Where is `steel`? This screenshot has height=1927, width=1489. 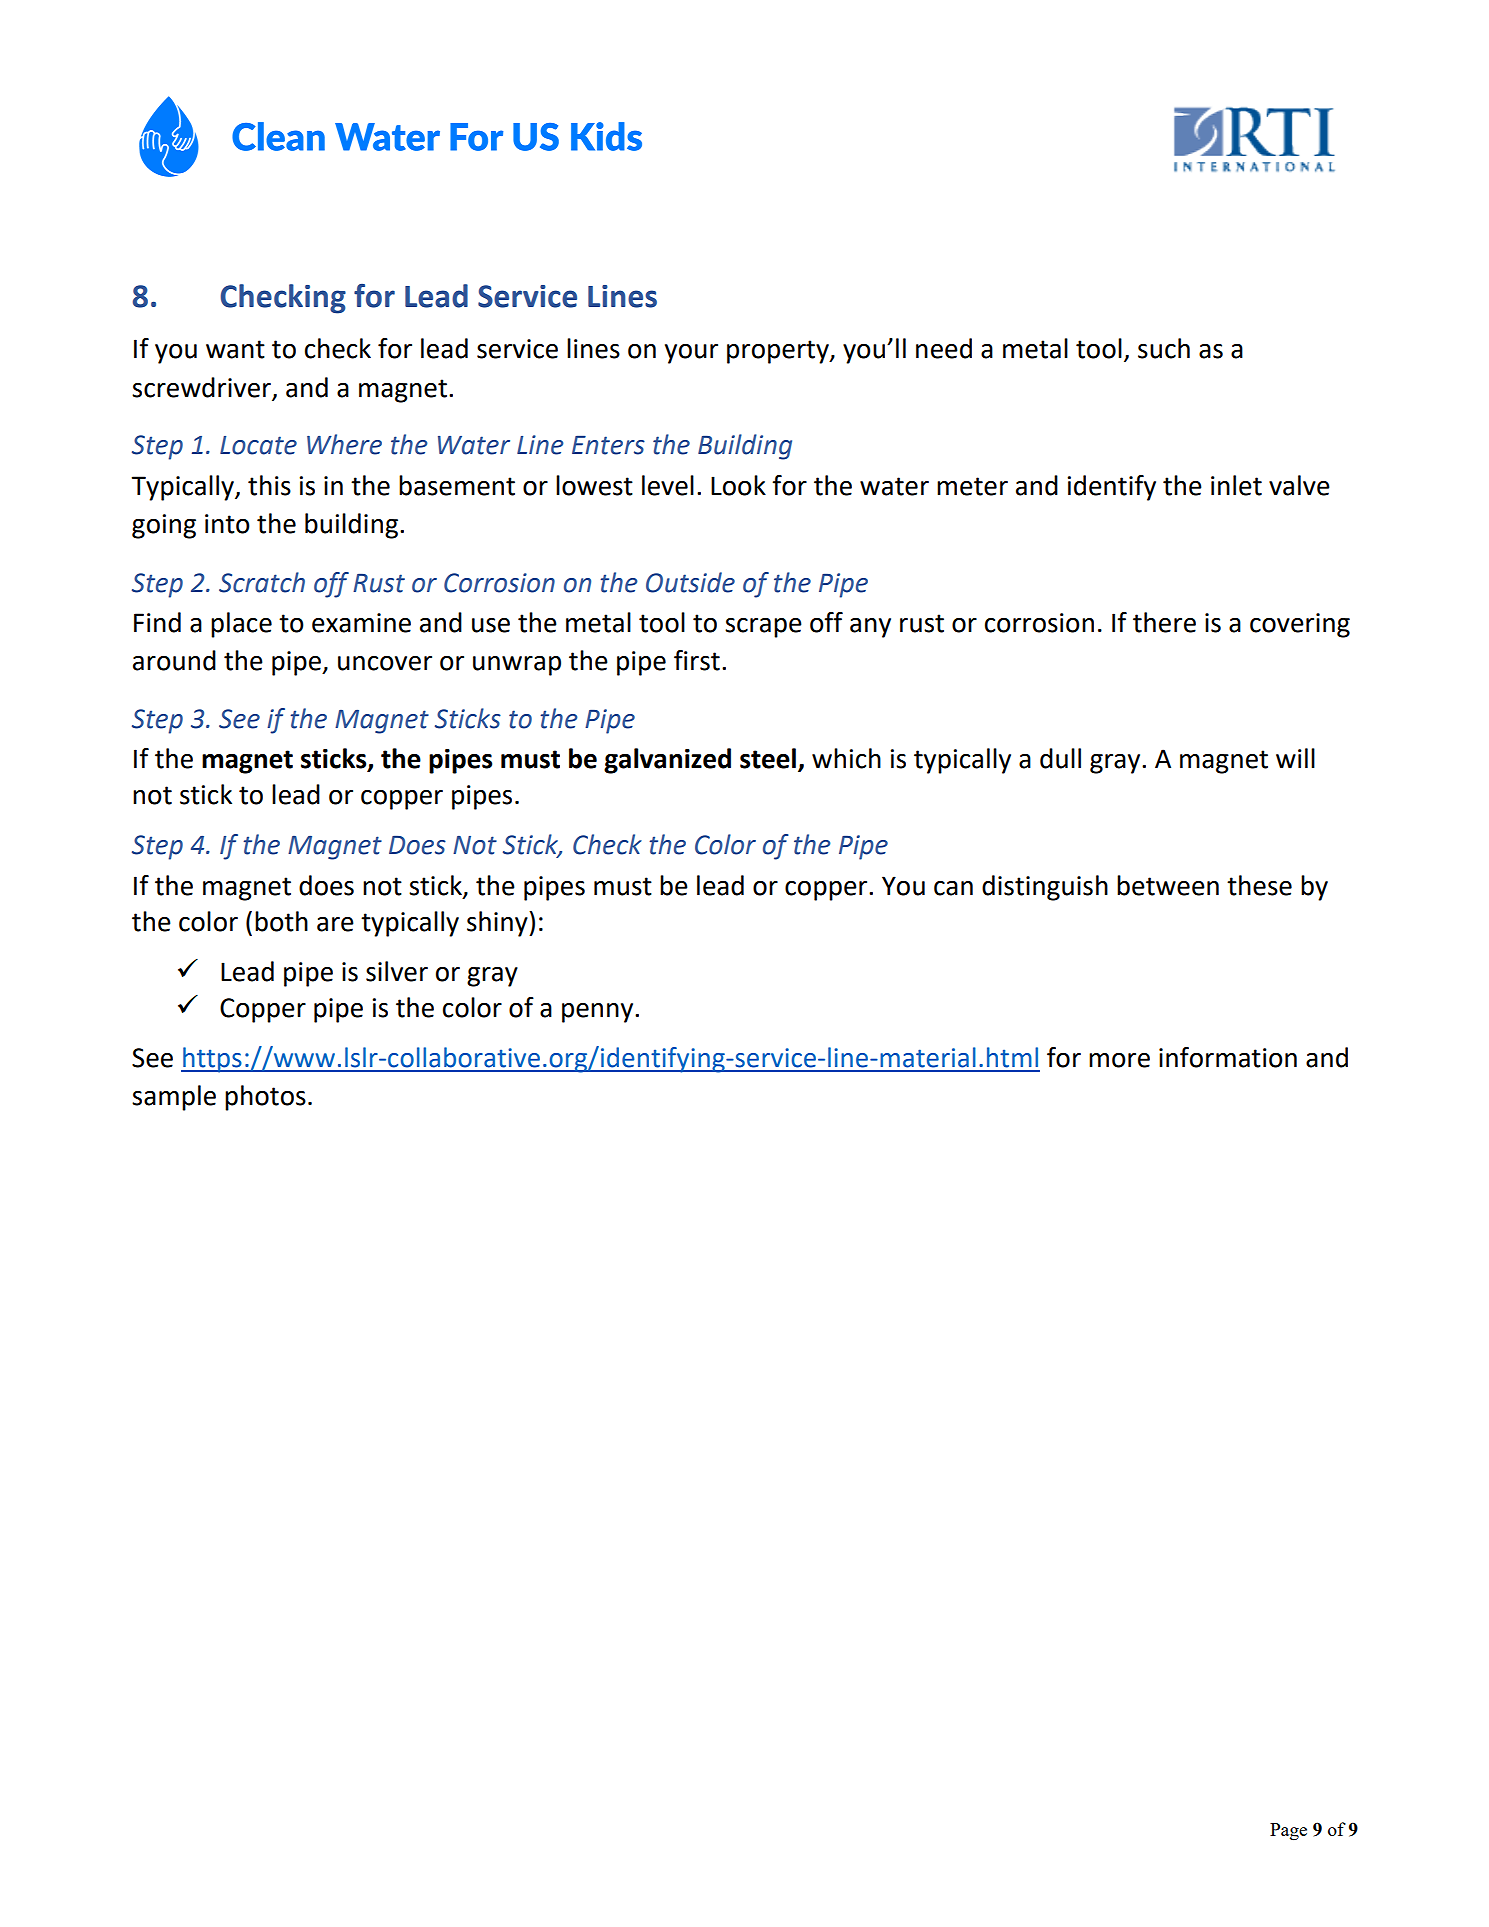 steel is located at coordinates (769, 759).
